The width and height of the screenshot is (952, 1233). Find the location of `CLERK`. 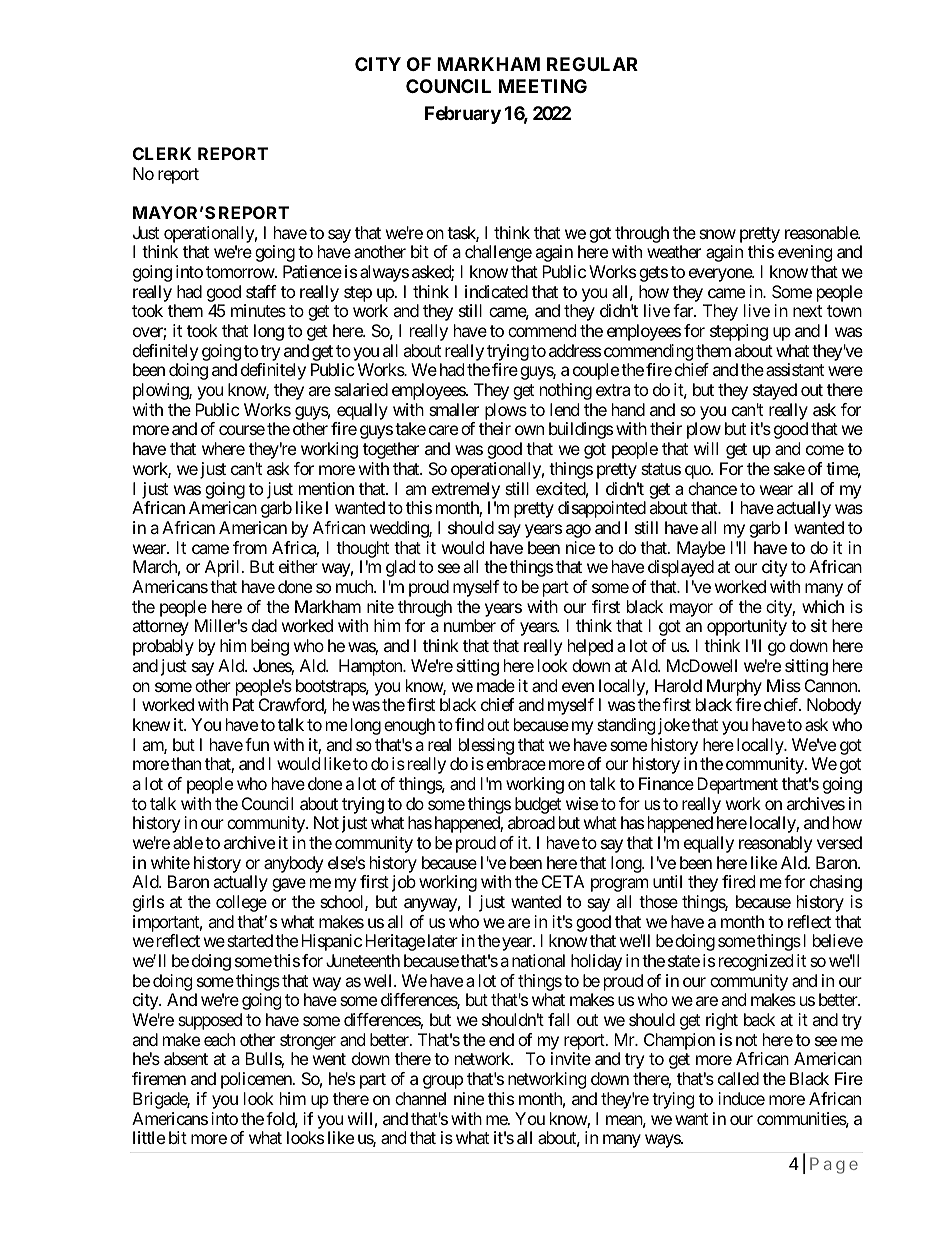

CLERK is located at coordinates (162, 153).
